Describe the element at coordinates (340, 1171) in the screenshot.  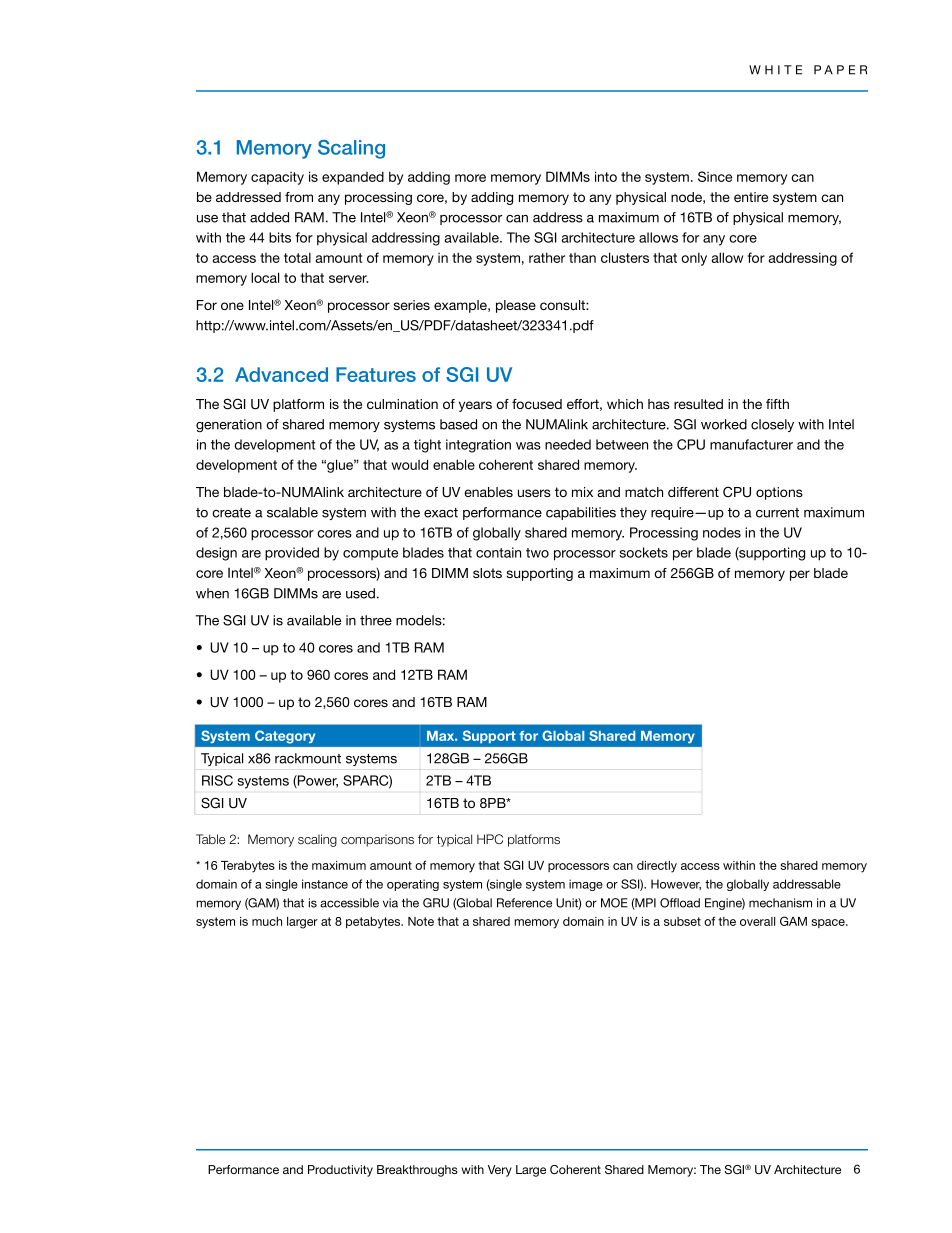
I see `Productivity` at that location.
